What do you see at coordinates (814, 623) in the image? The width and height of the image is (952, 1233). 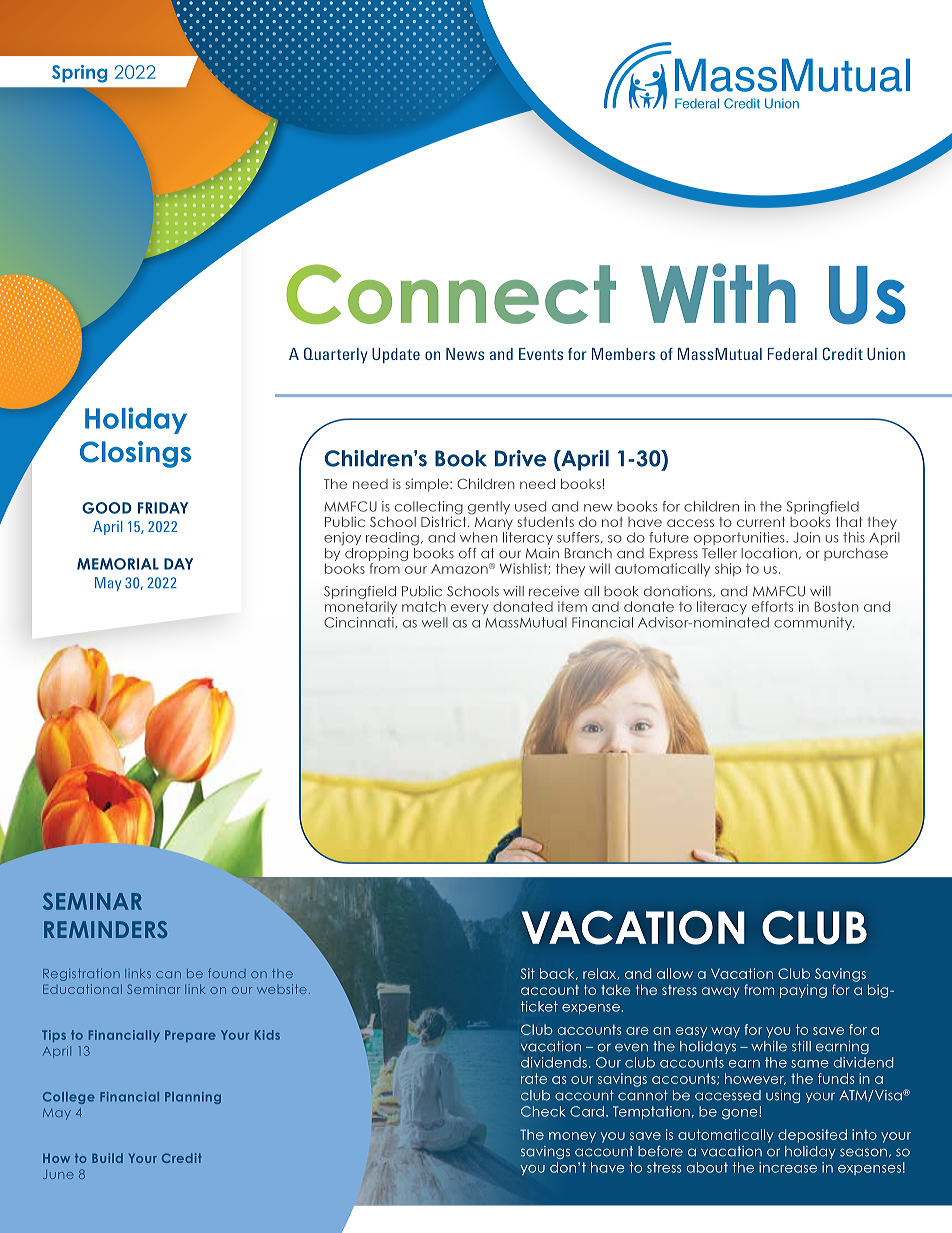 I see `community` at bounding box center [814, 623].
